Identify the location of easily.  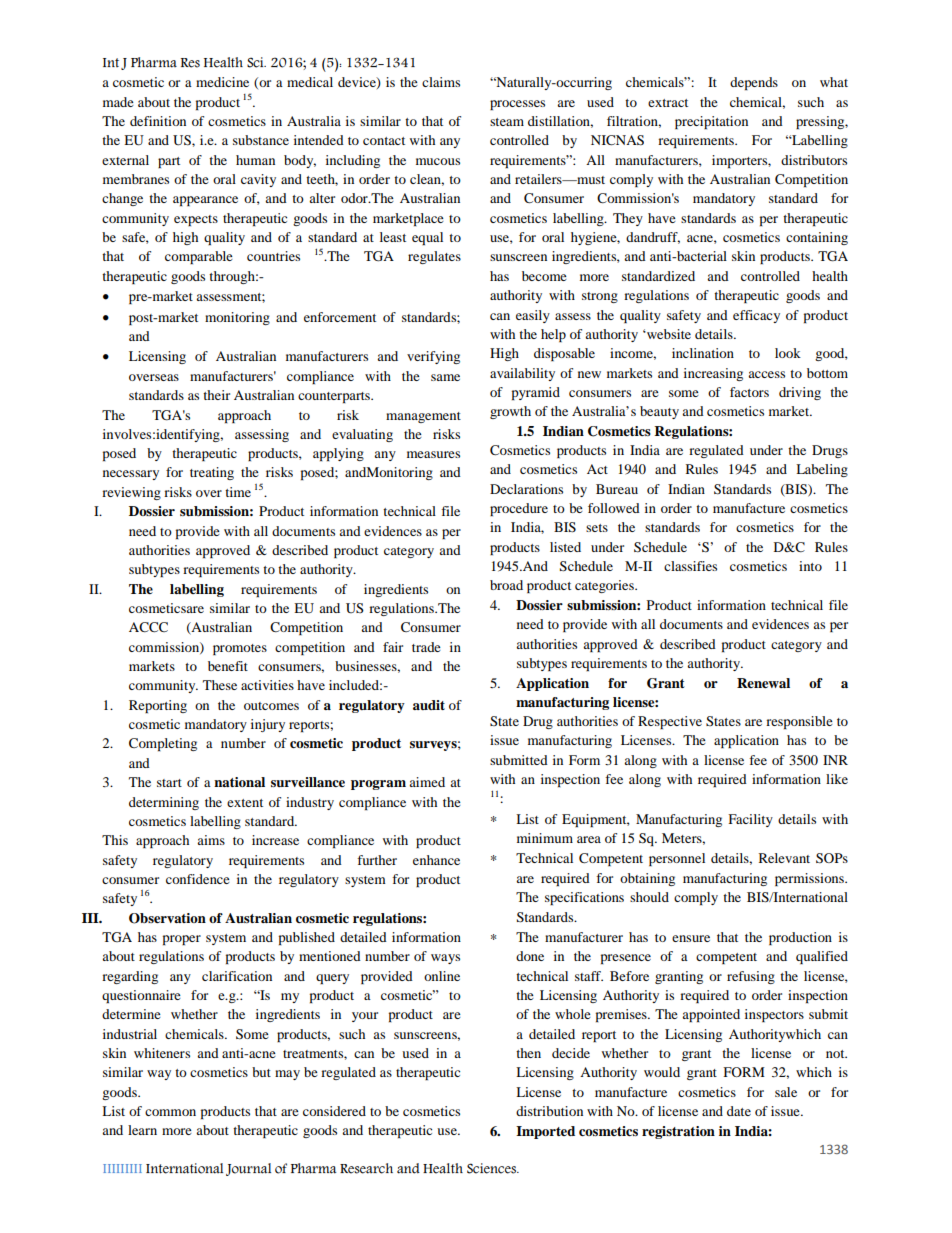
(533, 316).
